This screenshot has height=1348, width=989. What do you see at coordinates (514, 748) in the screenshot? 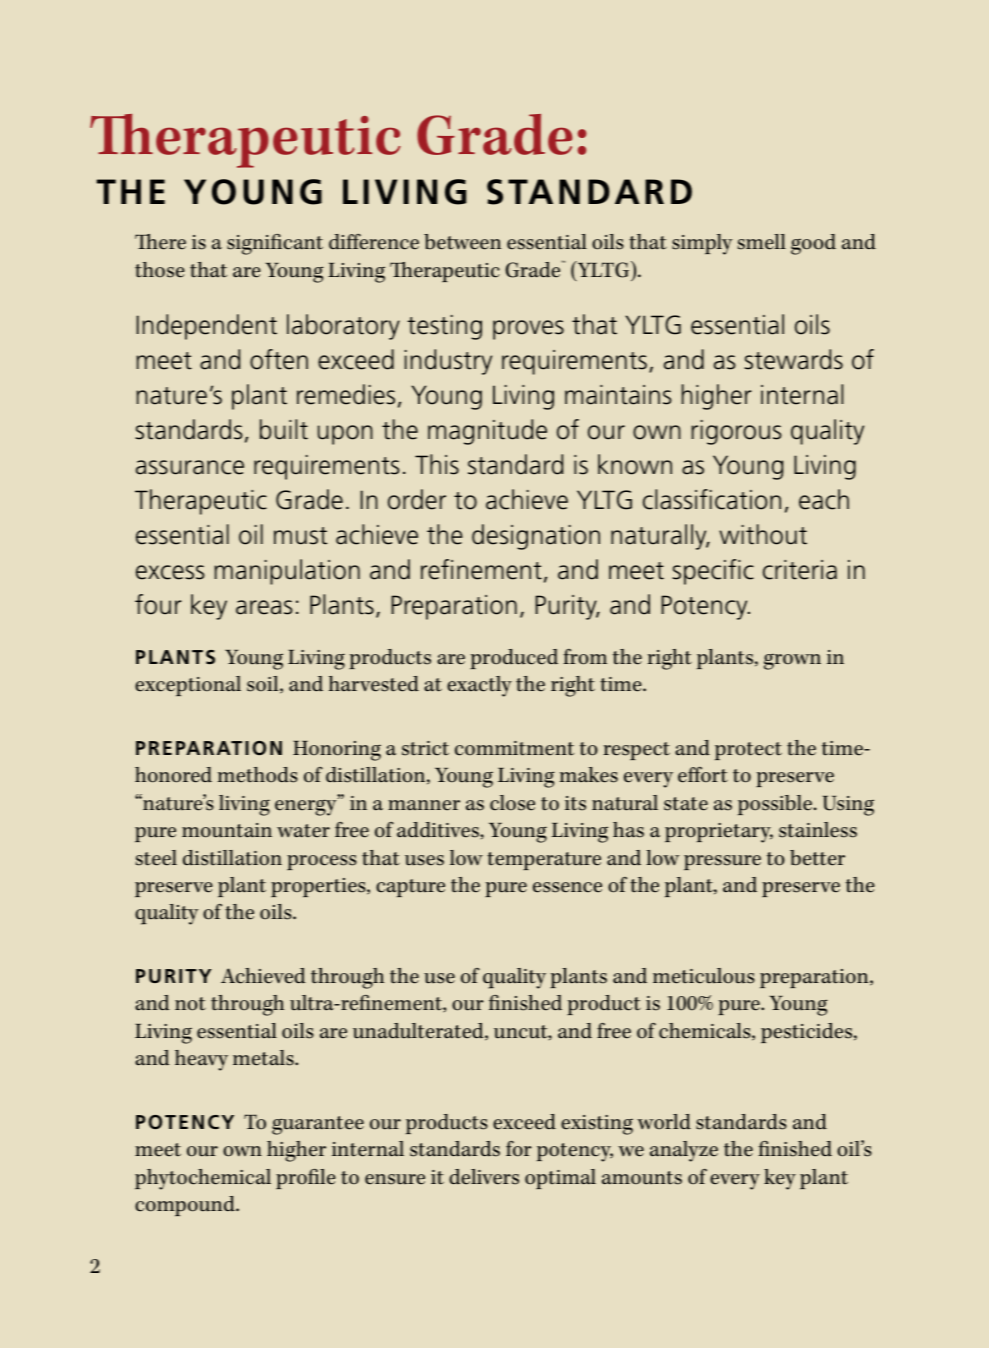
I see `commitment` at bounding box center [514, 748].
